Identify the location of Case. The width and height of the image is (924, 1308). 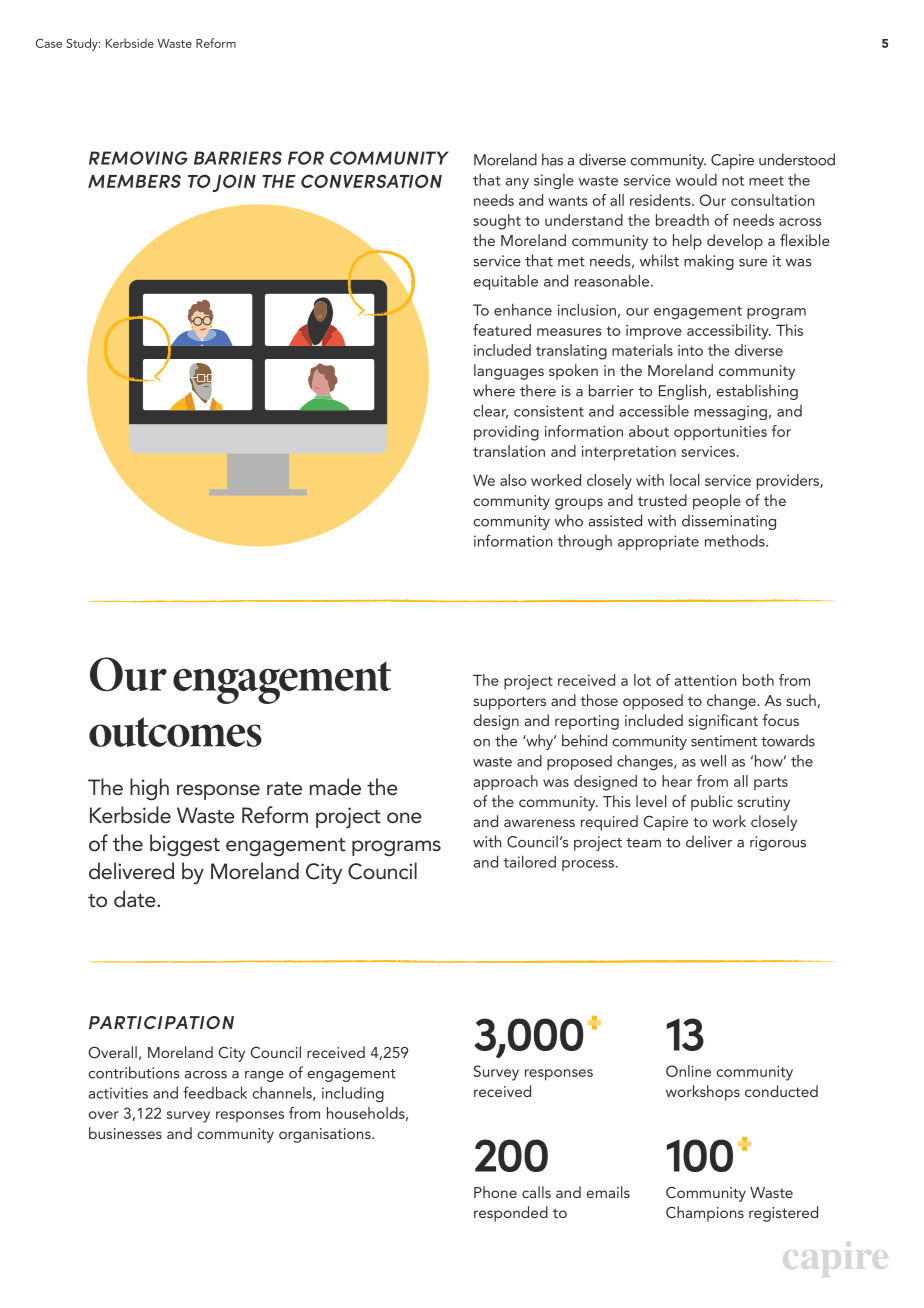
(49, 43).
